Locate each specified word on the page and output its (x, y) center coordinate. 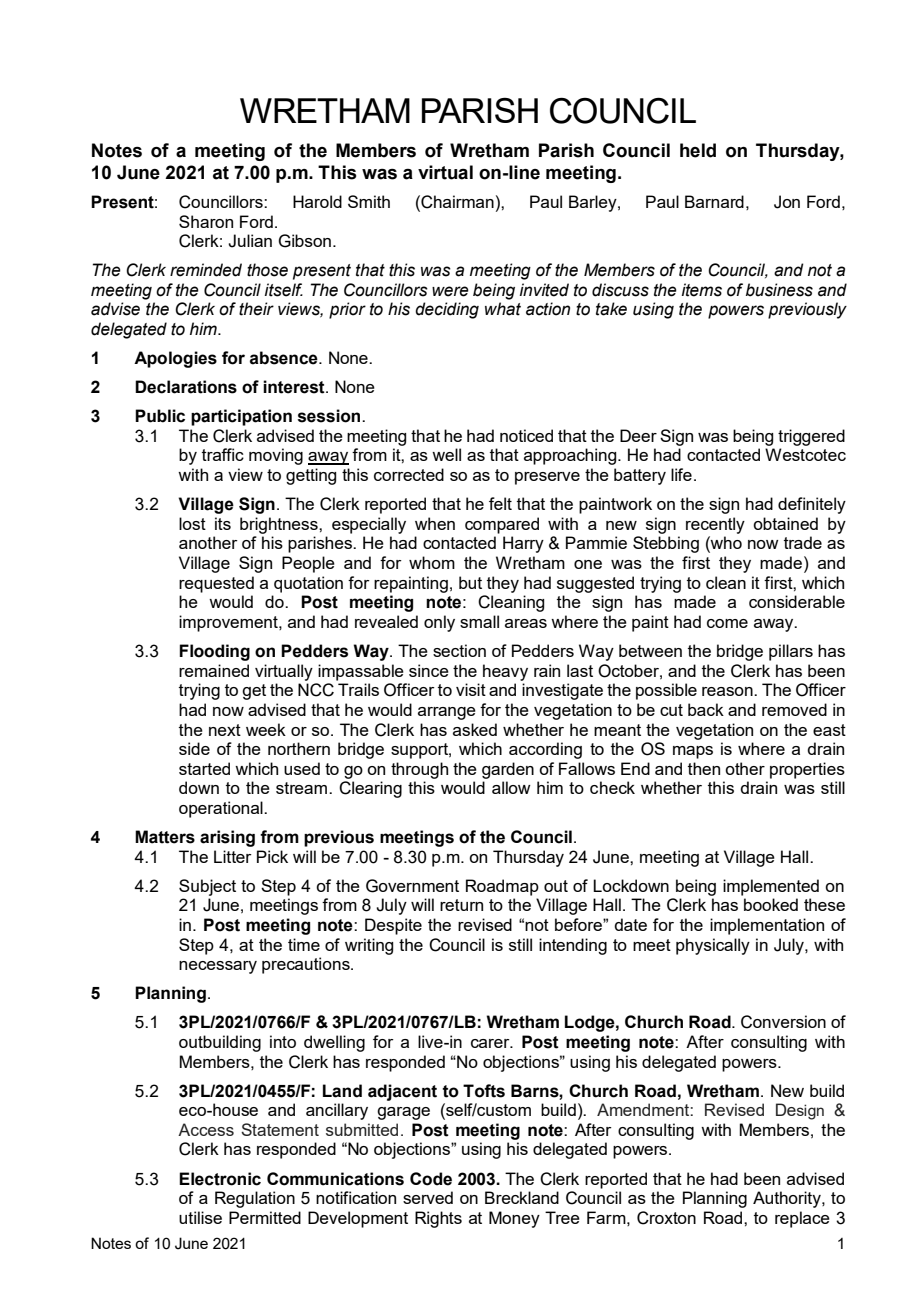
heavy (505, 672)
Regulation (255, 1199)
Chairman (456, 202)
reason (728, 691)
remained (214, 670)
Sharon (206, 221)
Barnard (714, 201)
